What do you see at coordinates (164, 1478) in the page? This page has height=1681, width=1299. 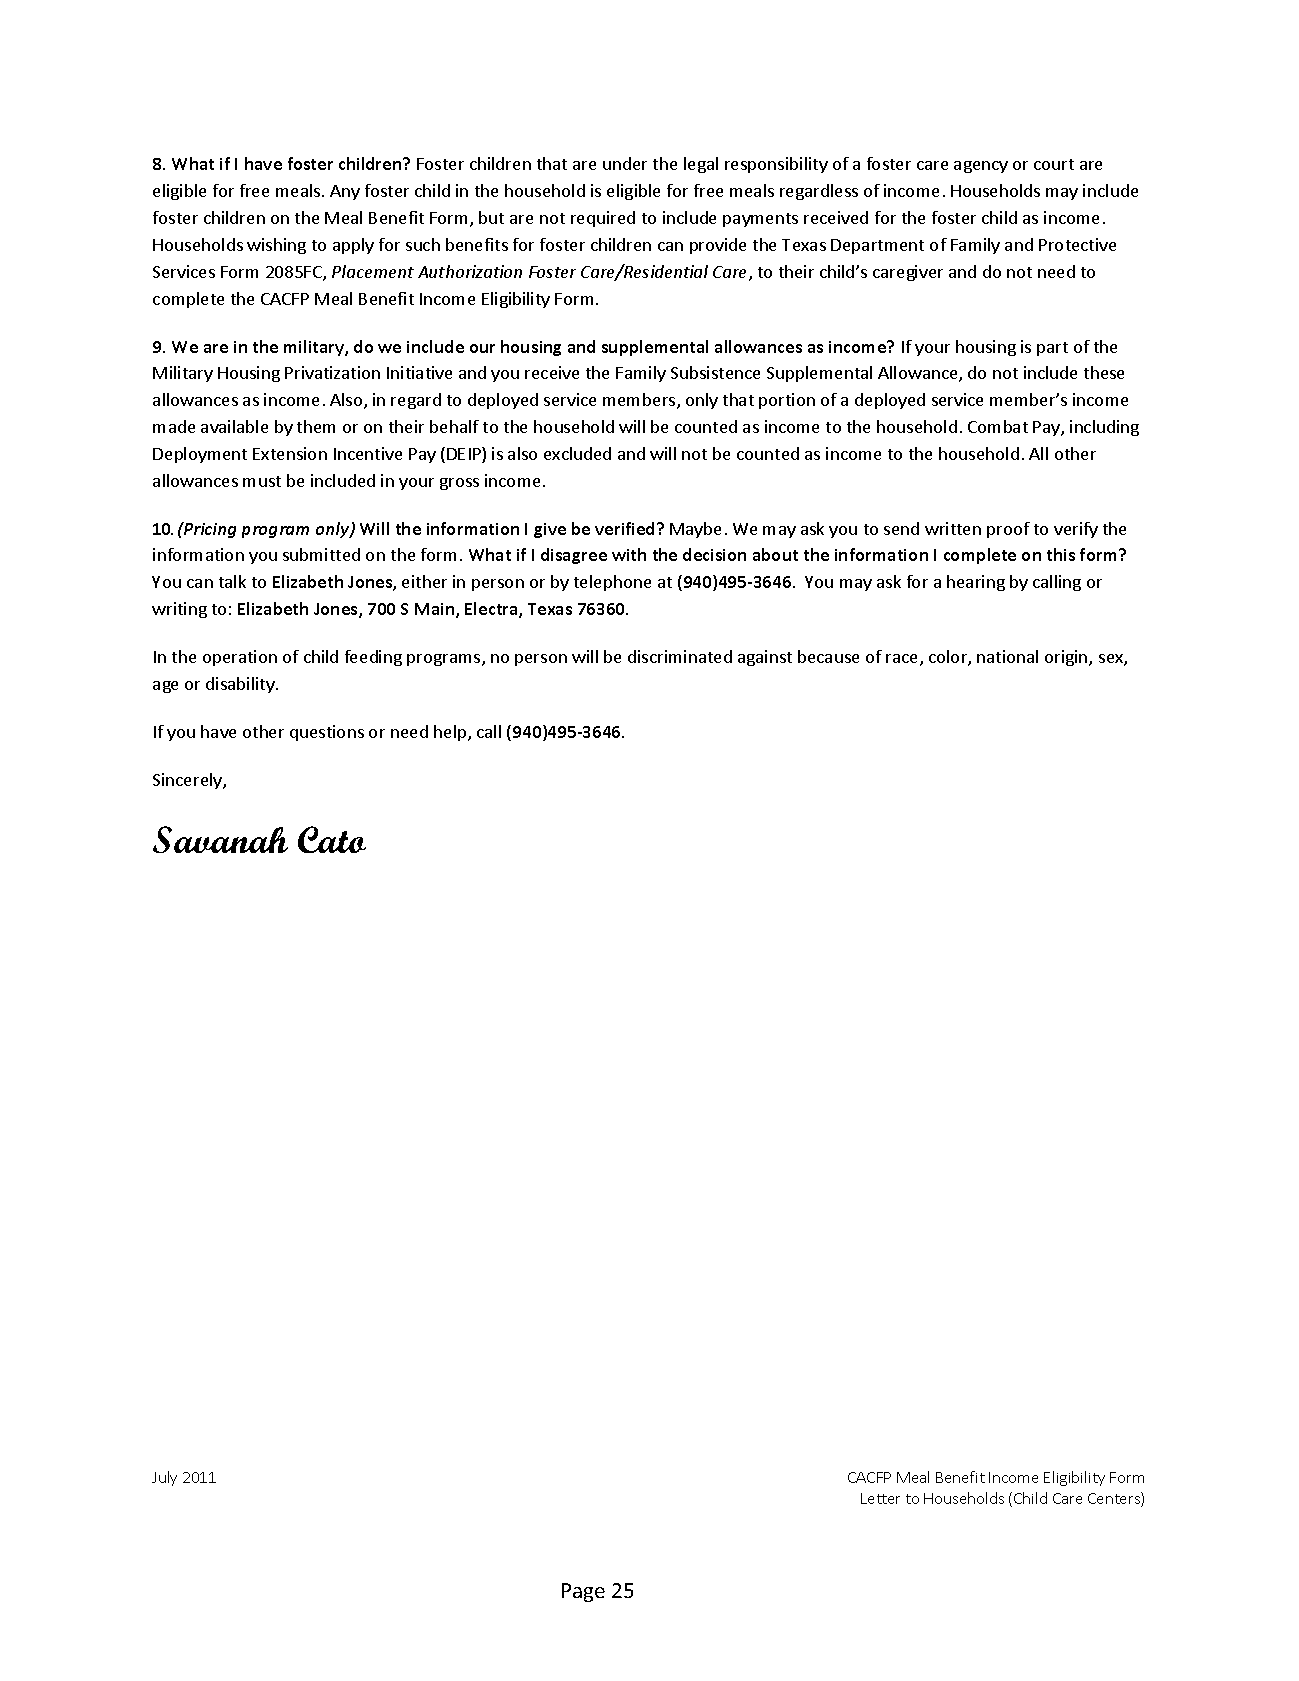 I see `July` at bounding box center [164, 1478].
